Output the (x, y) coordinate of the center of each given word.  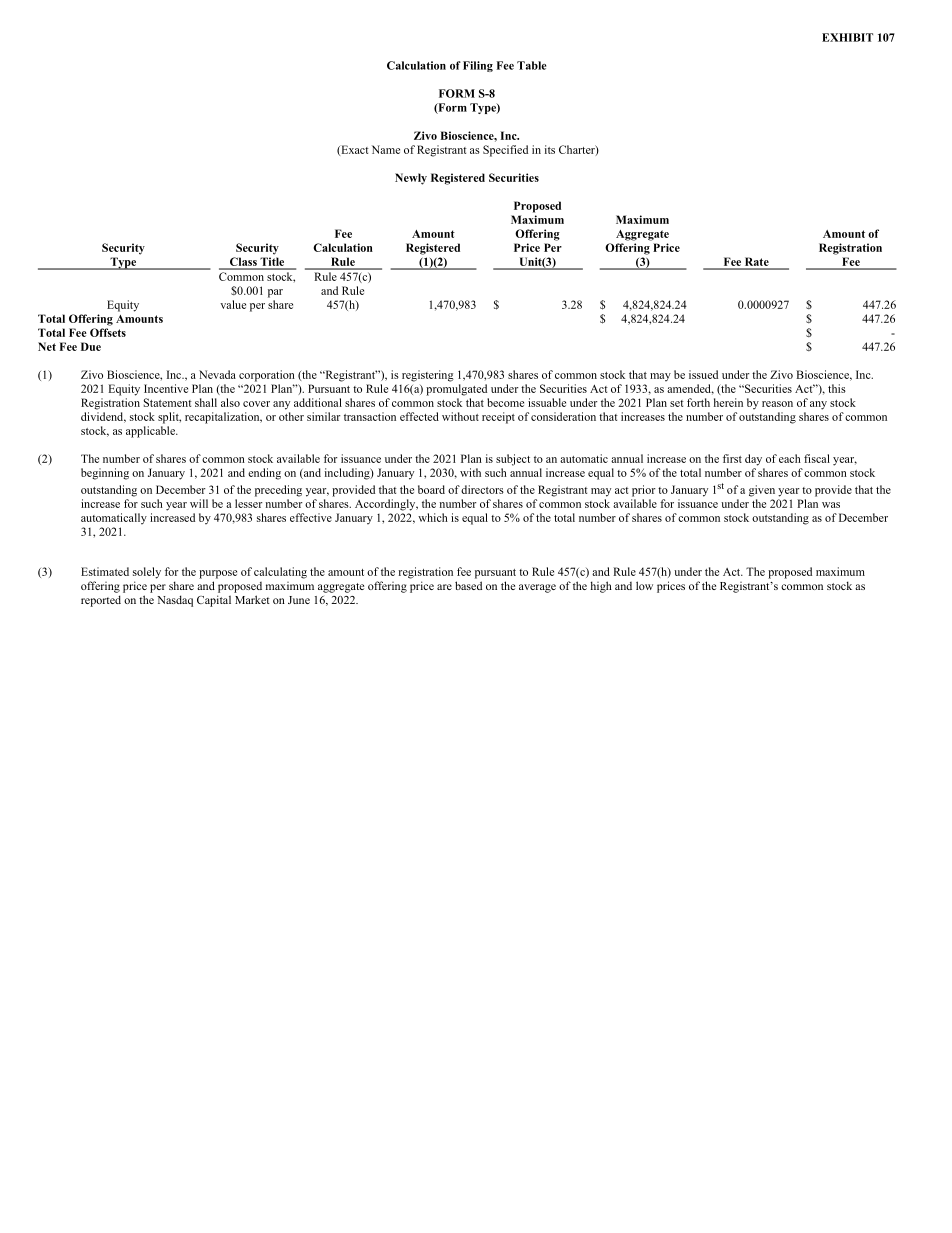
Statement (168, 402)
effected (419, 416)
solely (147, 573)
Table (531, 65)
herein (728, 402)
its (550, 149)
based (468, 585)
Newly (411, 179)
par (275, 293)
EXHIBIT (847, 37)
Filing (478, 66)
